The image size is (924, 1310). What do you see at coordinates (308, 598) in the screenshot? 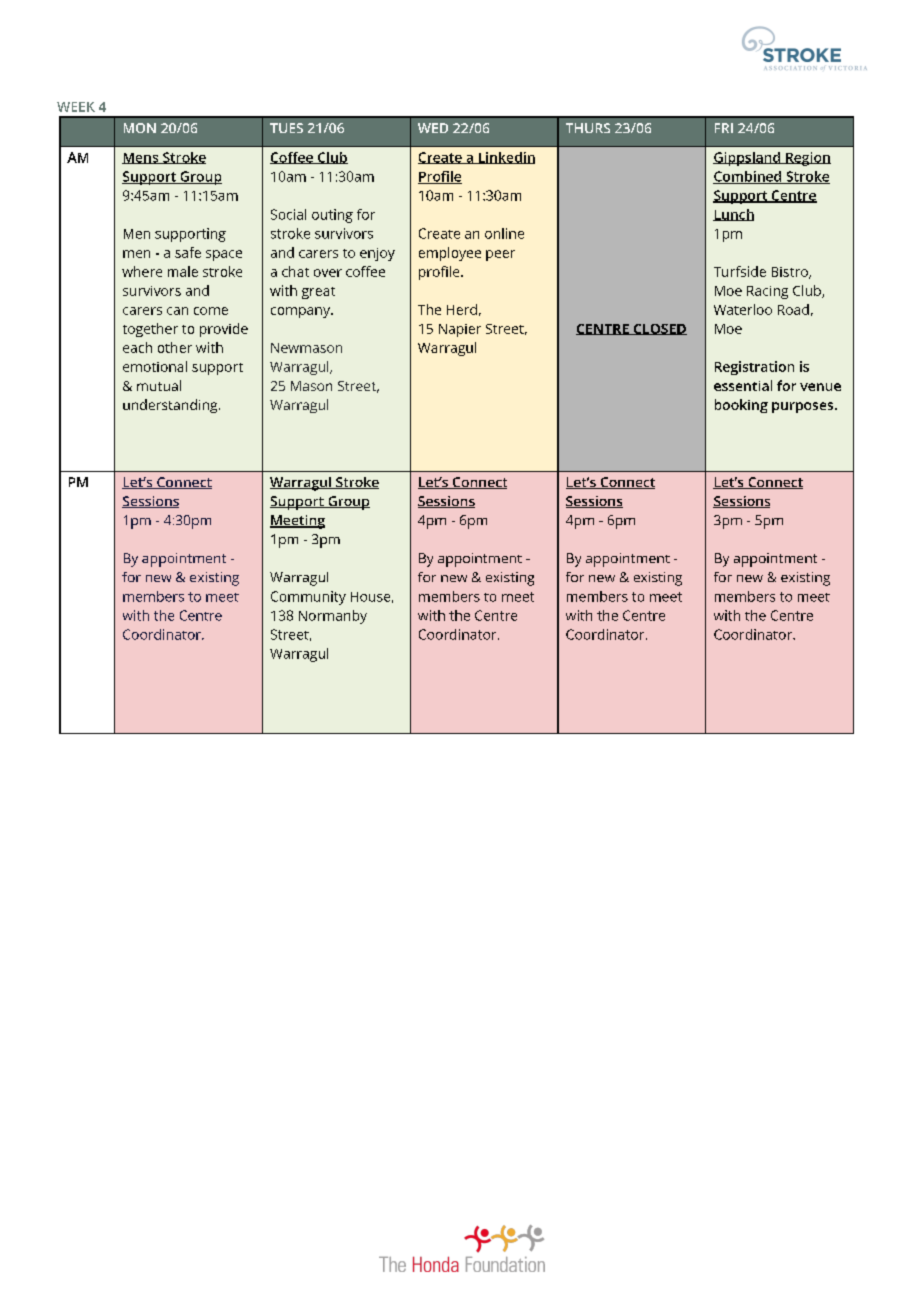
I see `Community` at bounding box center [308, 598].
